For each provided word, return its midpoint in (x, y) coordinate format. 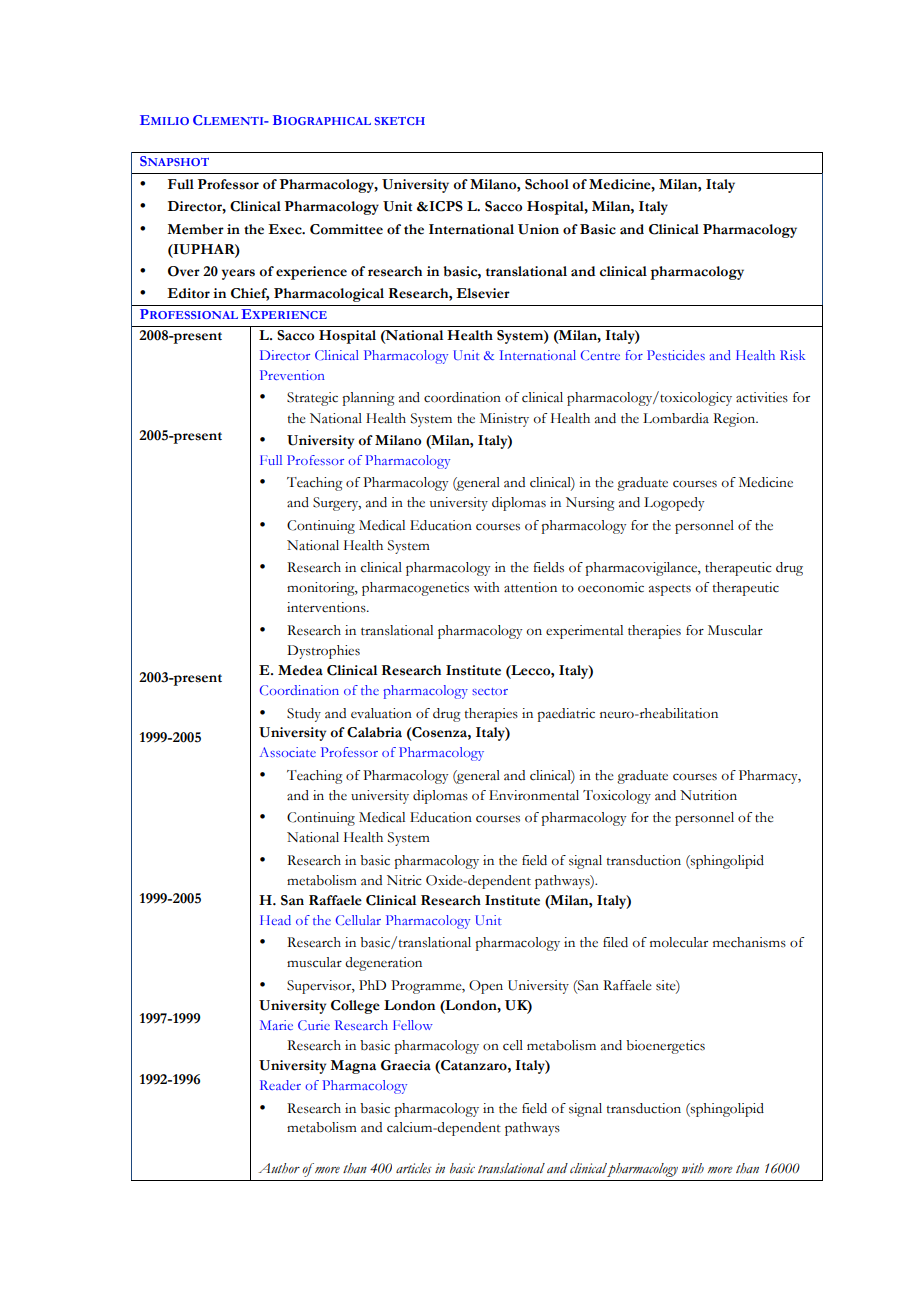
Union (538, 229)
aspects (670, 590)
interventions (327, 607)
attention (530, 587)
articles (414, 1168)
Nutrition (708, 795)
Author (279, 1168)
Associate (288, 752)
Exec (286, 229)
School (547, 184)
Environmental (534, 795)
